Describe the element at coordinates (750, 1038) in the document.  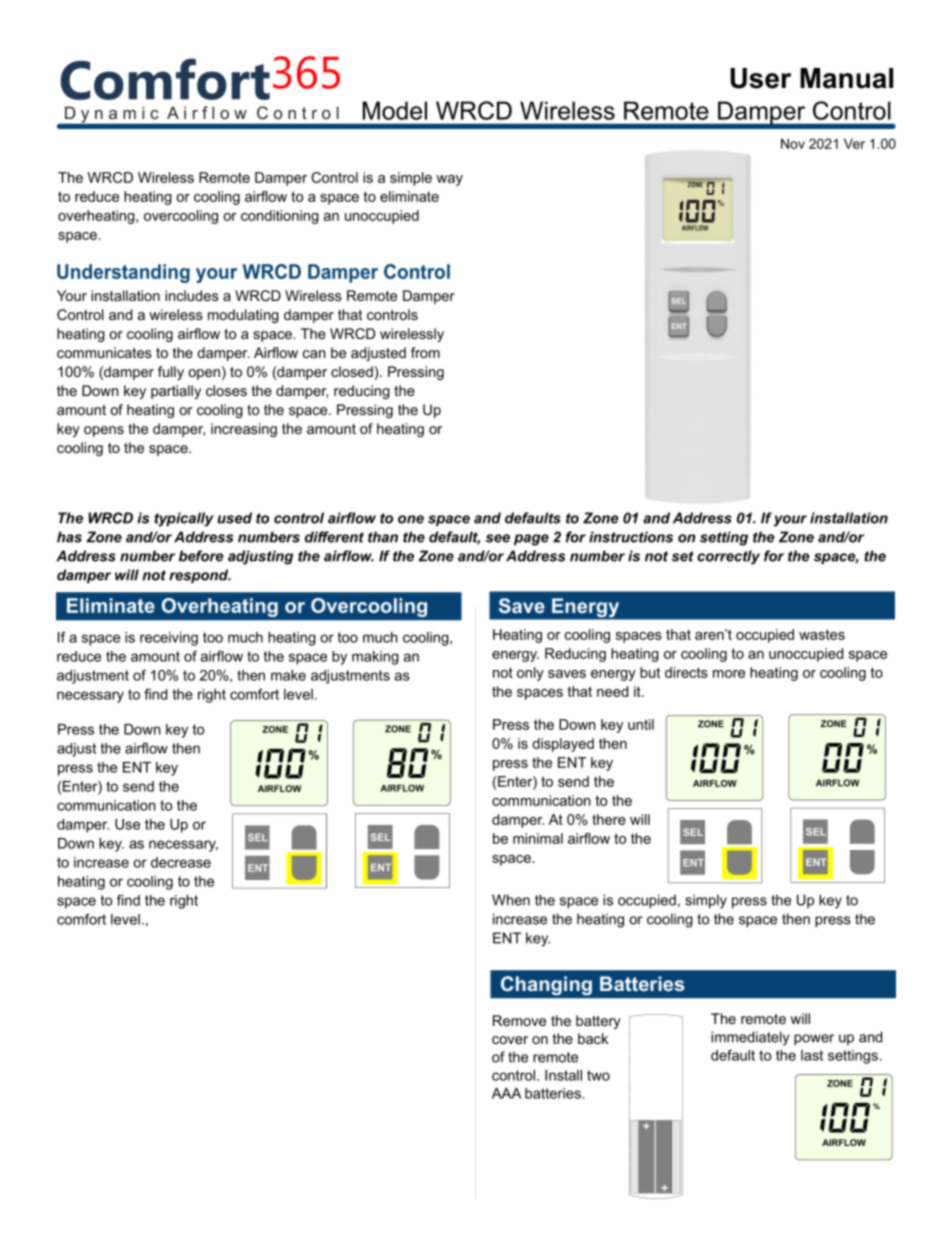
I see `immediately` at that location.
